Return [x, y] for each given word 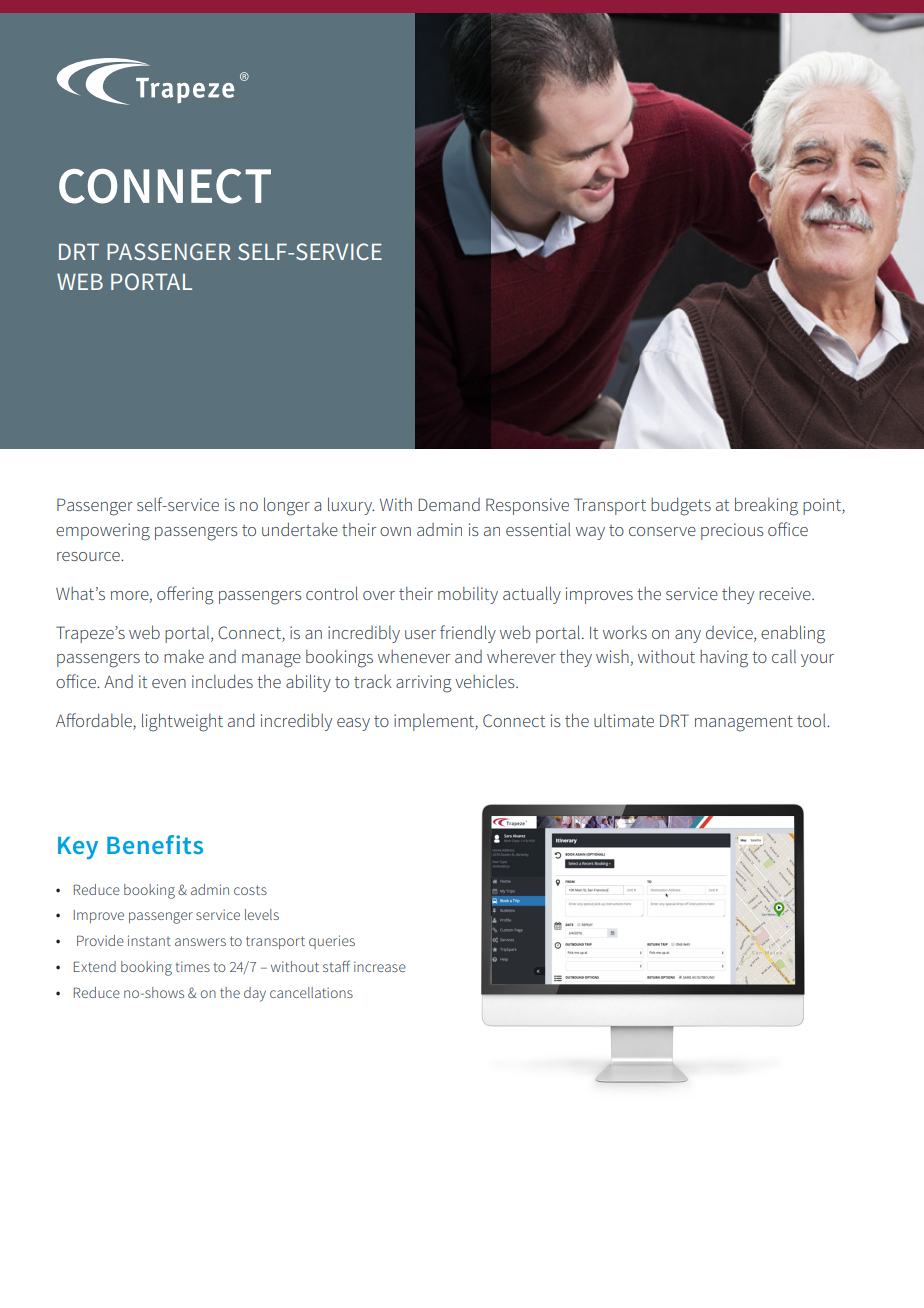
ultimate [624, 720]
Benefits [155, 844]
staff [336, 966]
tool [812, 720]
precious [732, 531]
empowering [103, 532]
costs [250, 890]
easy [353, 724]
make [184, 656]
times [192, 966]
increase [380, 966]
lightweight [182, 722]
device [730, 633]
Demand [449, 504]
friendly [468, 634]
